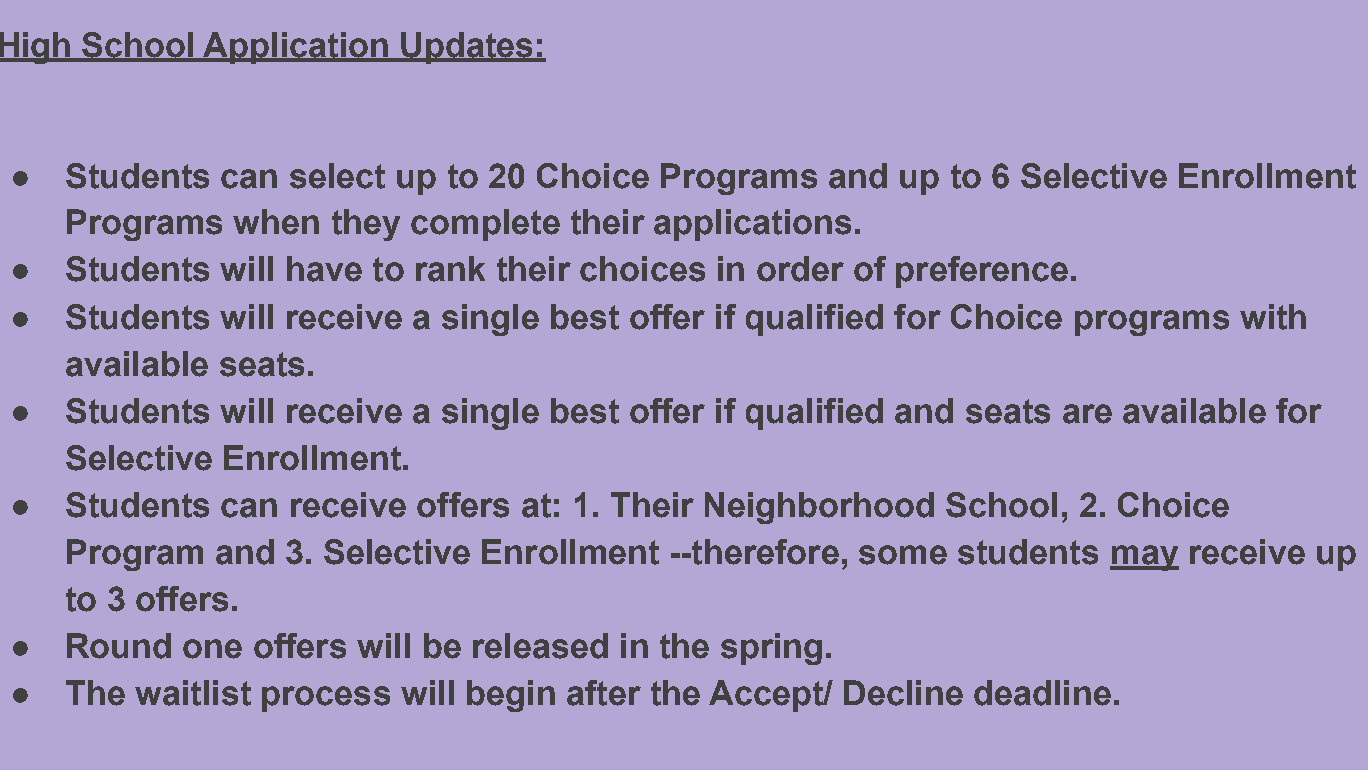 The height and width of the page is (770, 1368). Describe the element at coordinates (1144, 558) in the page. I see `may` at that location.
